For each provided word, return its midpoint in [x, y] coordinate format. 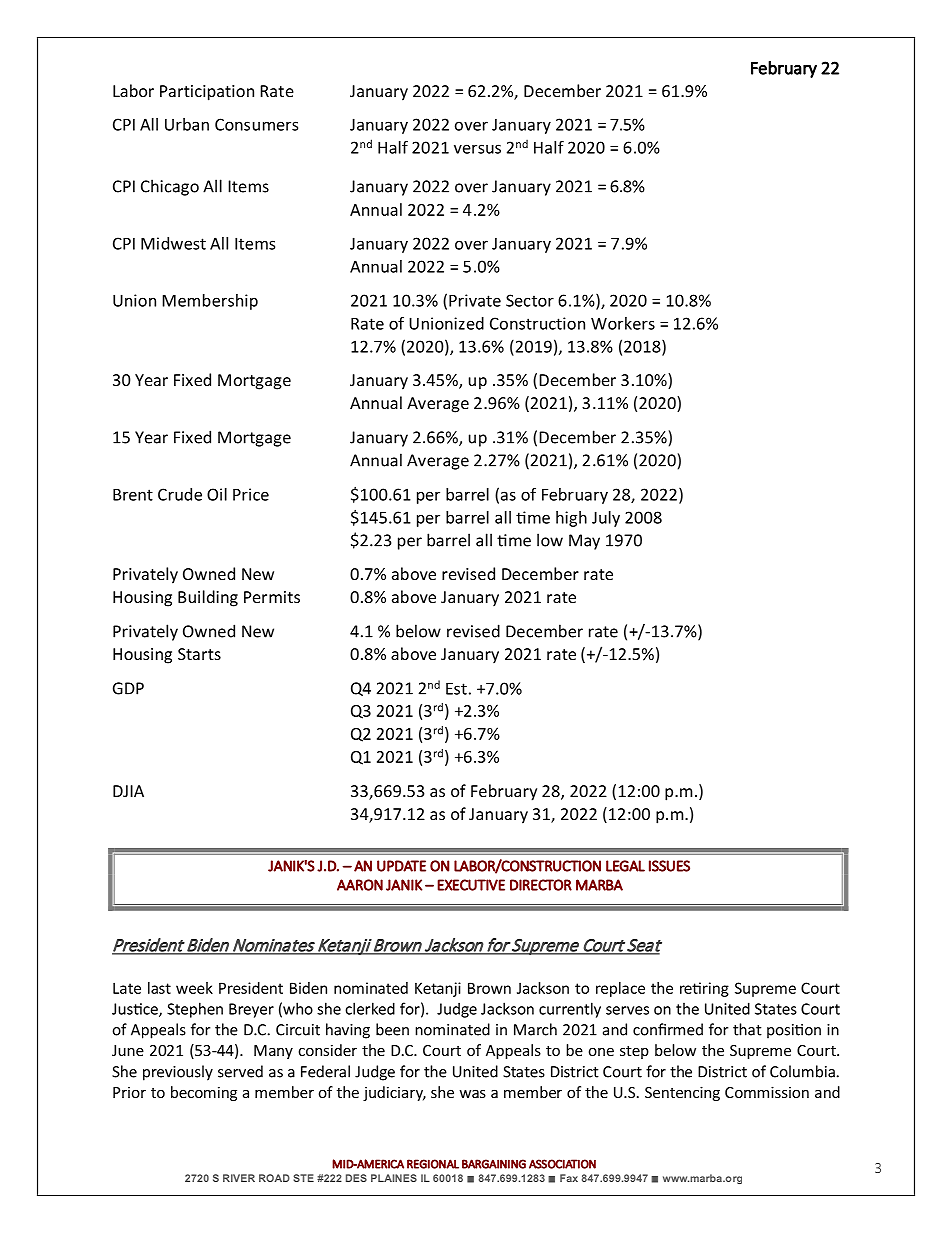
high [571, 519]
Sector [530, 300]
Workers [623, 323]
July [606, 519]
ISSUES [669, 866]
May [584, 542]
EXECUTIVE [471, 885]
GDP [128, 688]
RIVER [239, 1178]
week [194, 988]
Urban [187, 124]
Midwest [173, 243]
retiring [704, 989]
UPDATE [401, 866]
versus [477, 149]
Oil [217, 494]
